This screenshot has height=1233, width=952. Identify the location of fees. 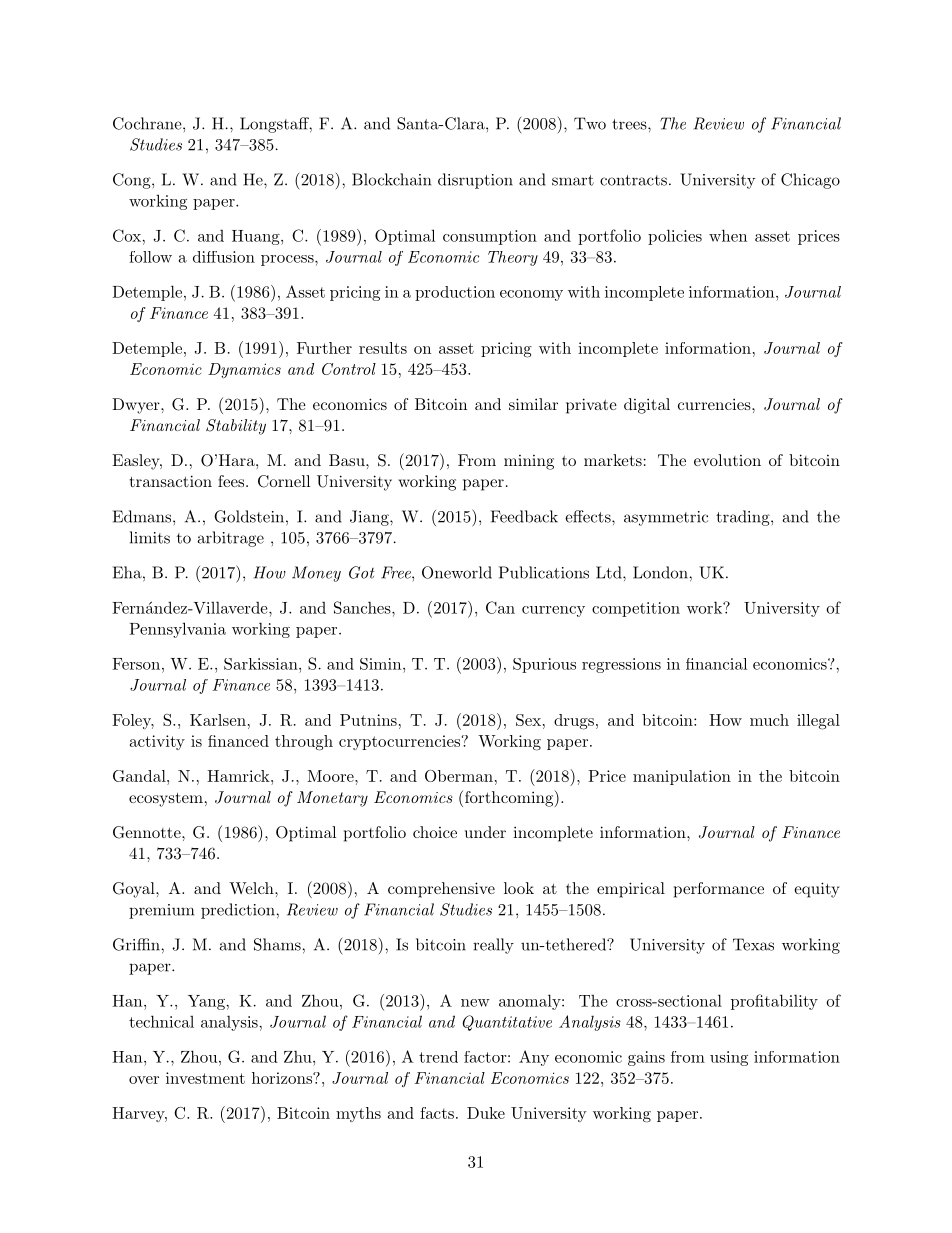
(231, 481).
